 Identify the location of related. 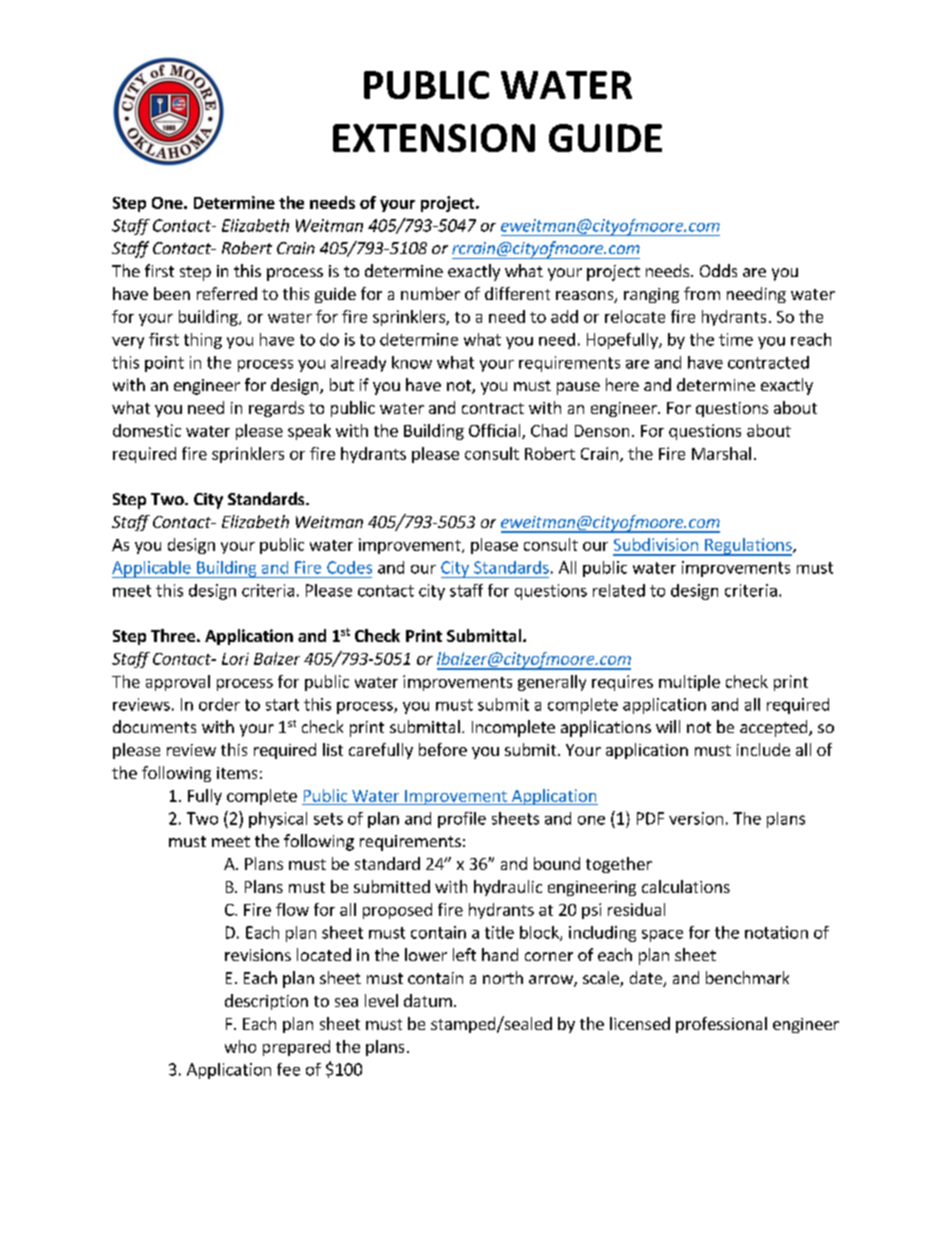
(619, 590).
